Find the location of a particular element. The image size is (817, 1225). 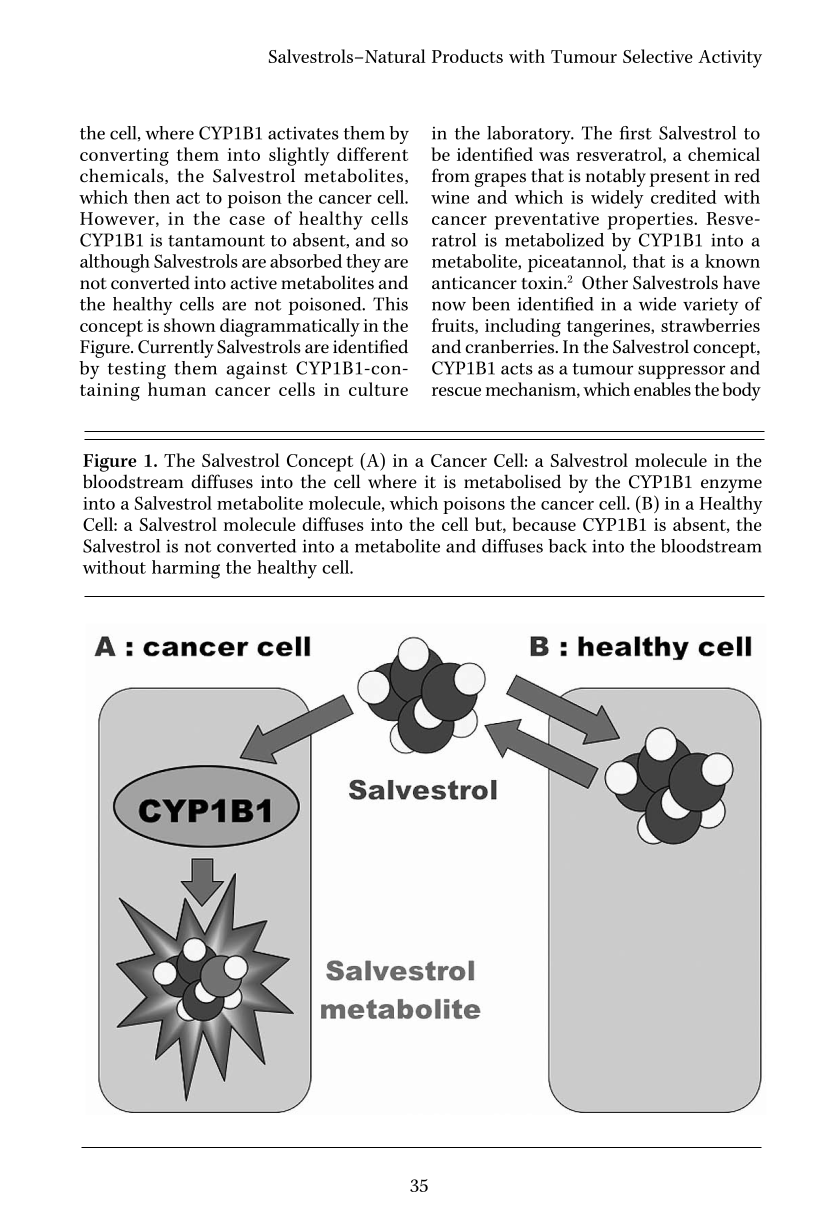

because is located at coordinates (544, 524).
